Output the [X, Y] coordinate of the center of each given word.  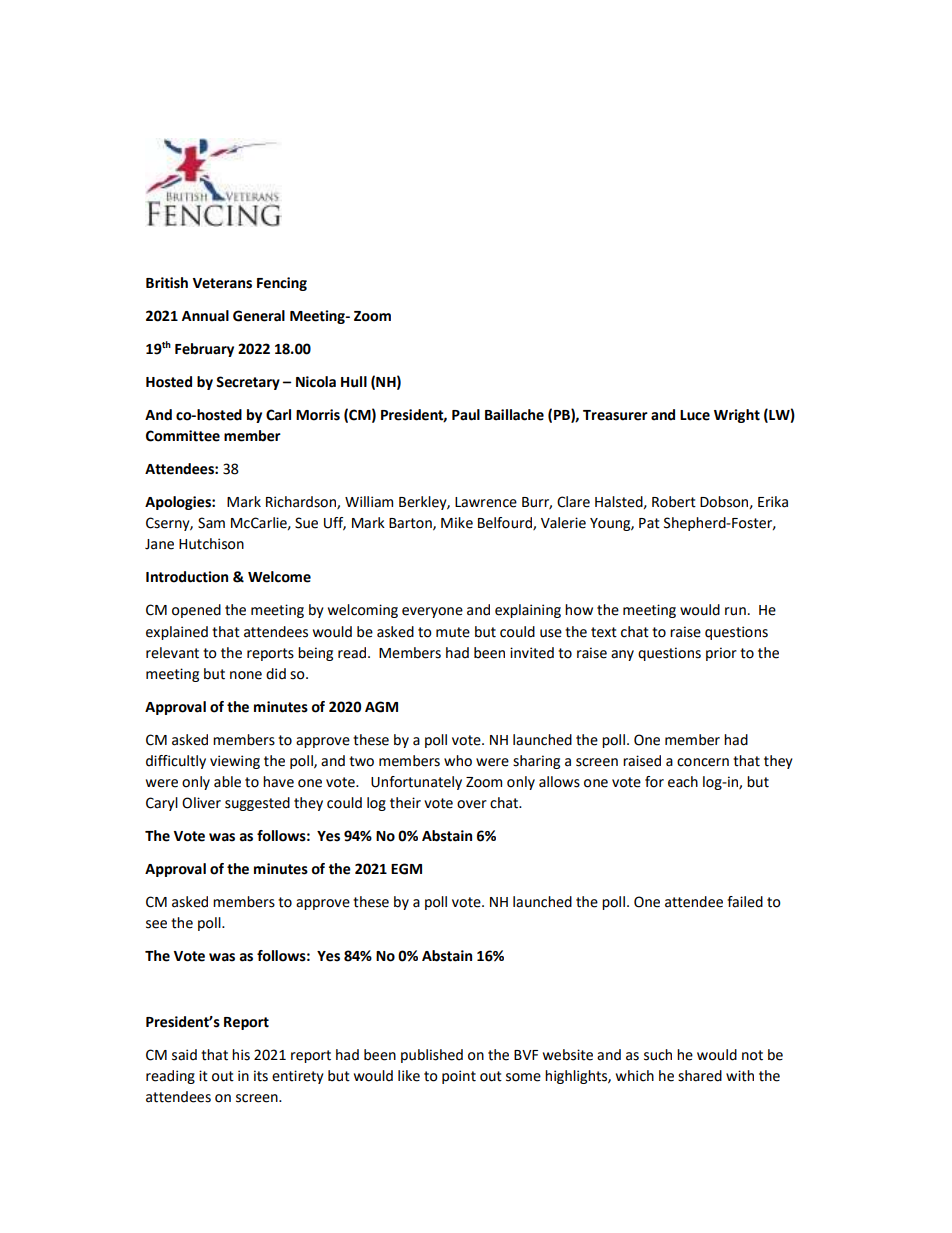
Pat [649, 523]
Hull [354, 382]
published [432, 1056]
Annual [205, 316]
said [184, 1055]
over [472, 804]
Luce [695, 415]
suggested [257, 804]
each [683, 782]
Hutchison [211, 544]
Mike [457, 523]
